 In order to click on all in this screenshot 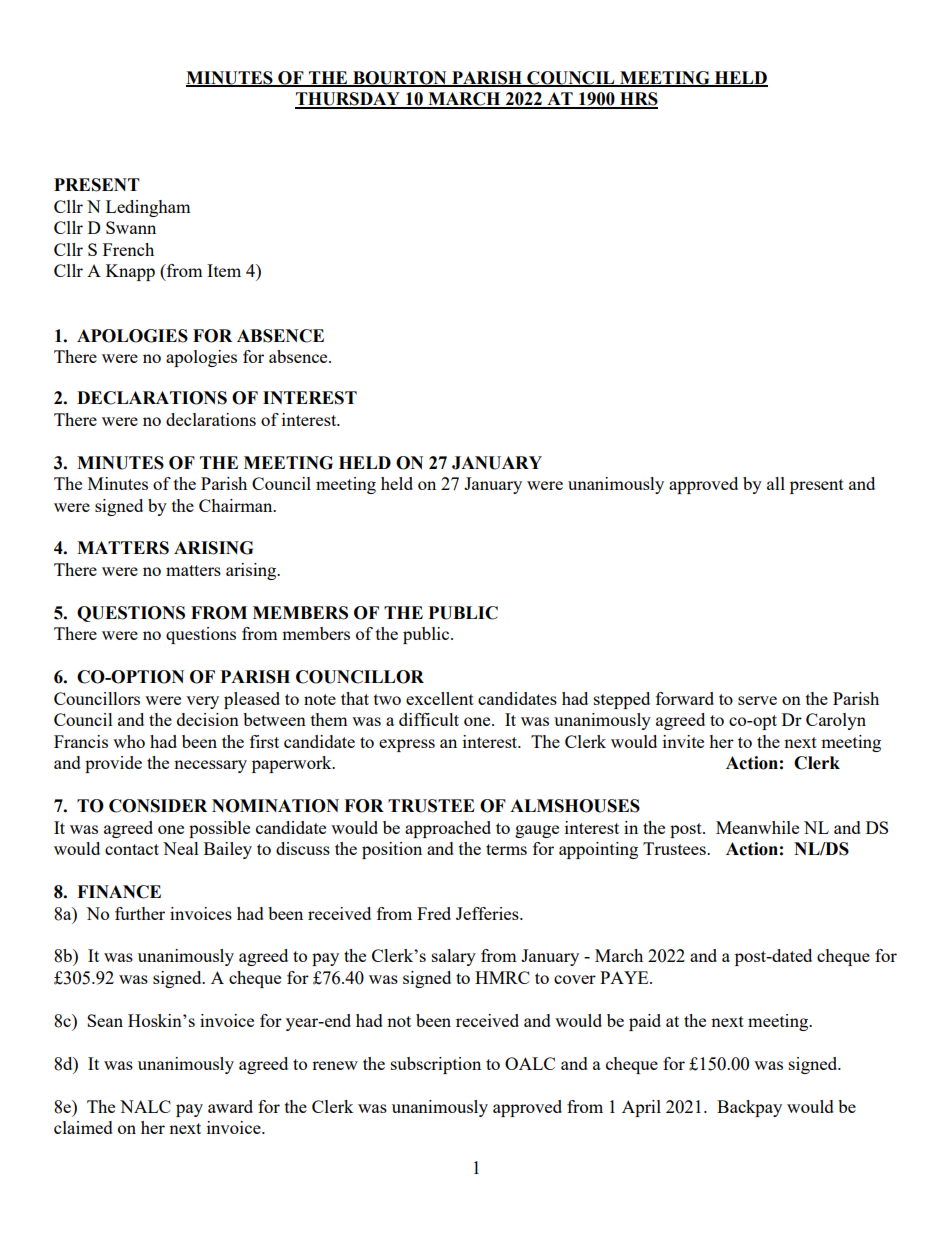, I will do `click(776, 483)`.
